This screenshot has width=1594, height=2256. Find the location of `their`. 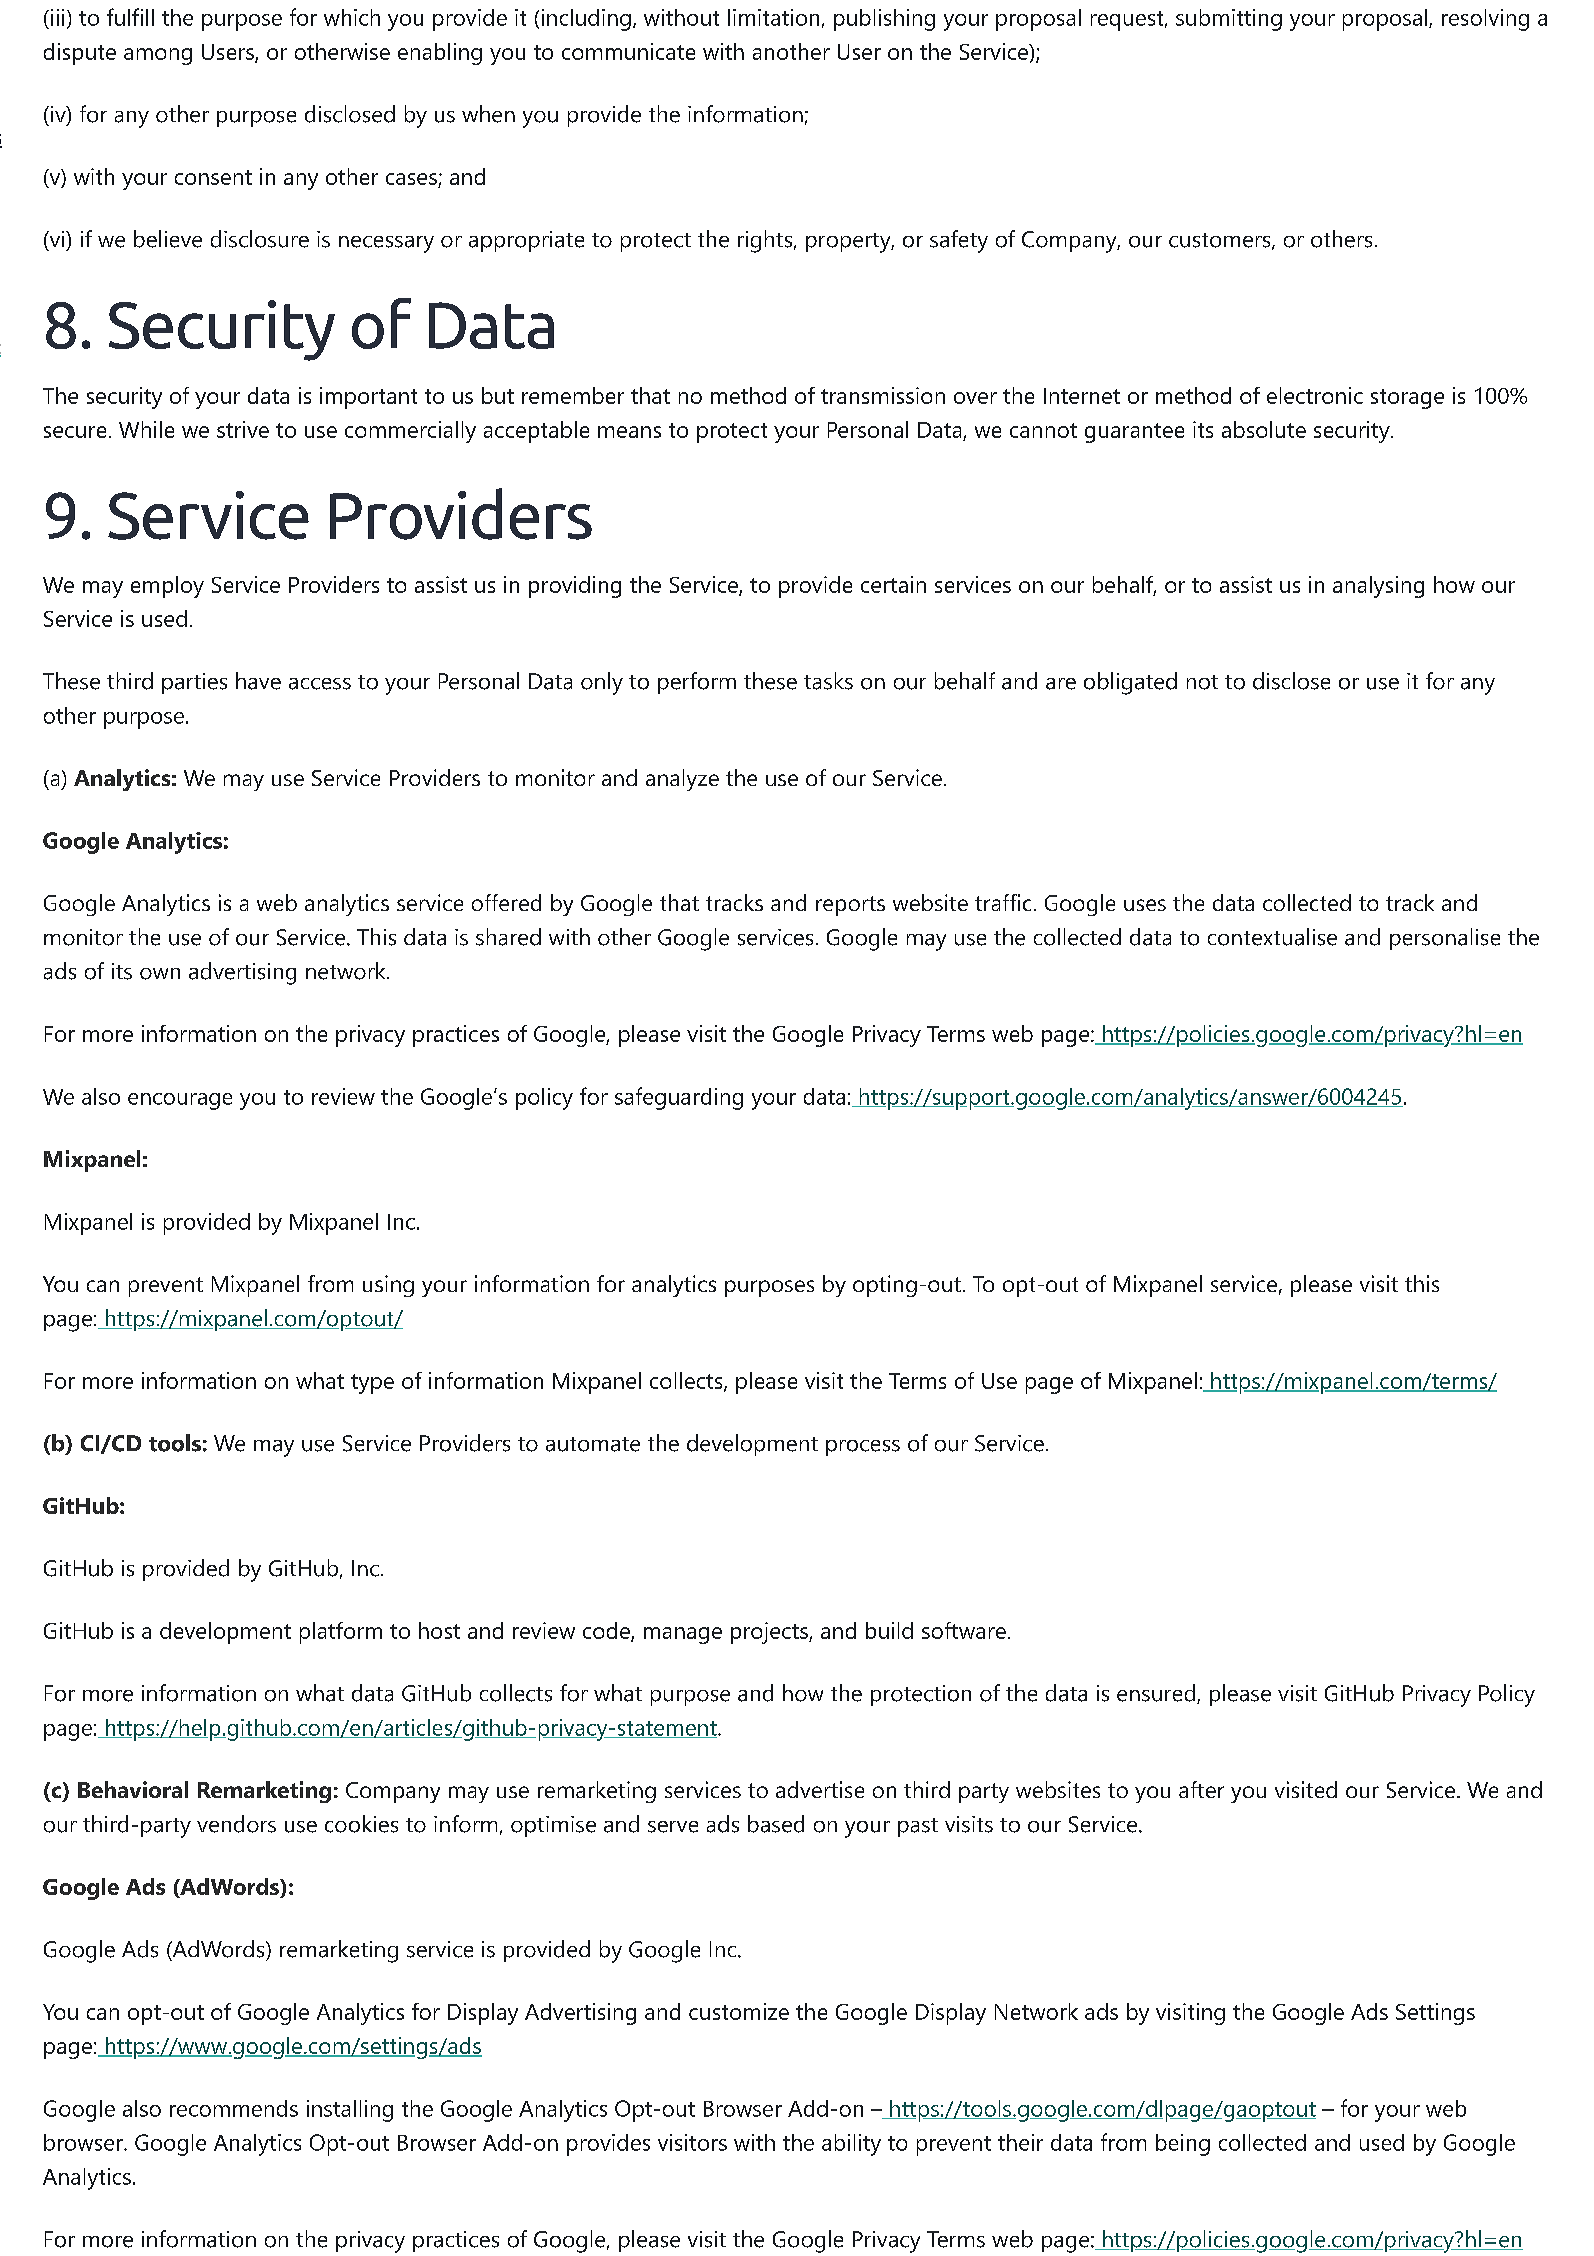

their is located at coordinates (1020, 2142).
